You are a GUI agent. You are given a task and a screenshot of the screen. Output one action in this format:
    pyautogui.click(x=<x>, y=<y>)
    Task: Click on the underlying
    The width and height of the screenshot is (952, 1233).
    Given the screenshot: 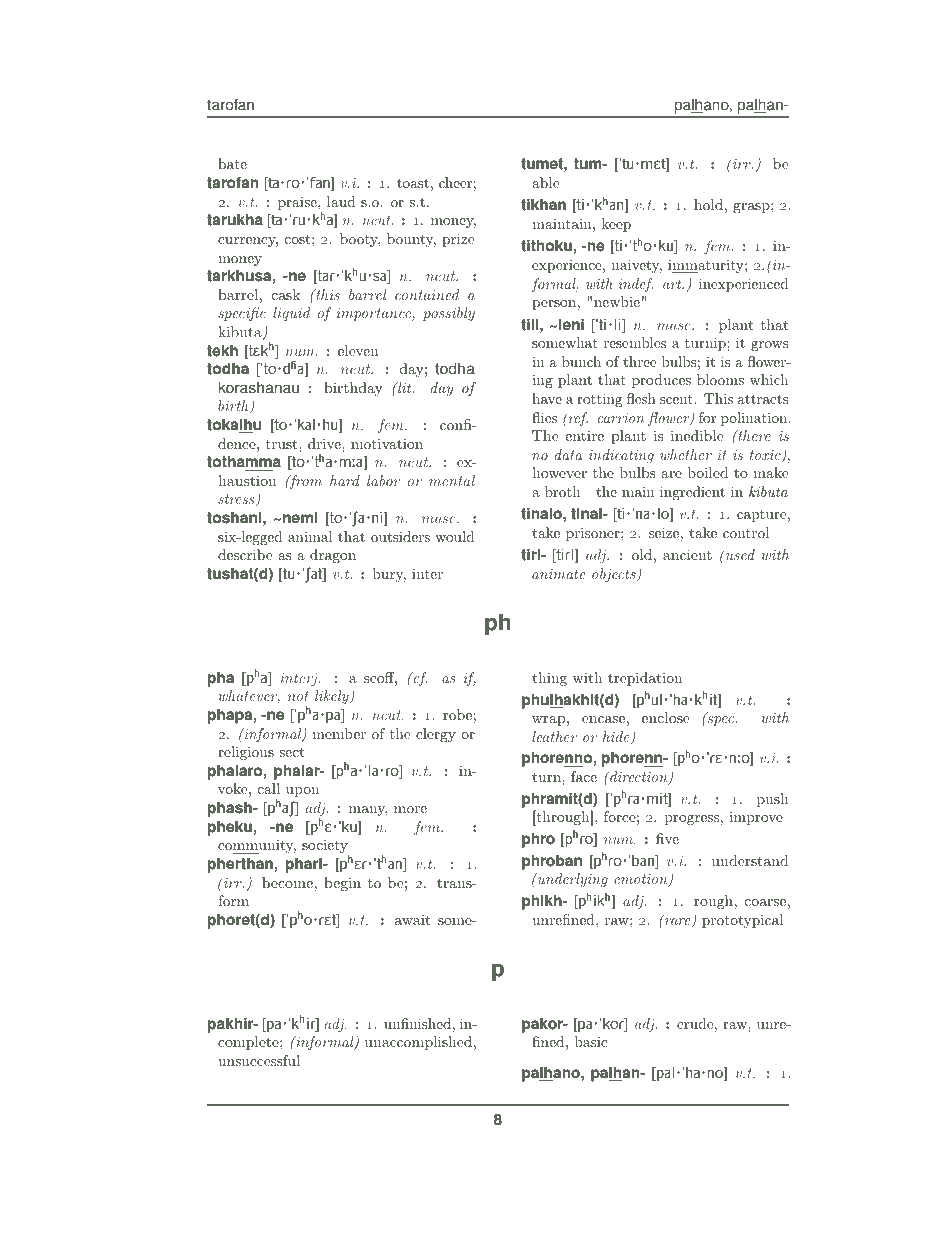 What is the action you would take?
    pyautogui.click(x=571, y=879)
